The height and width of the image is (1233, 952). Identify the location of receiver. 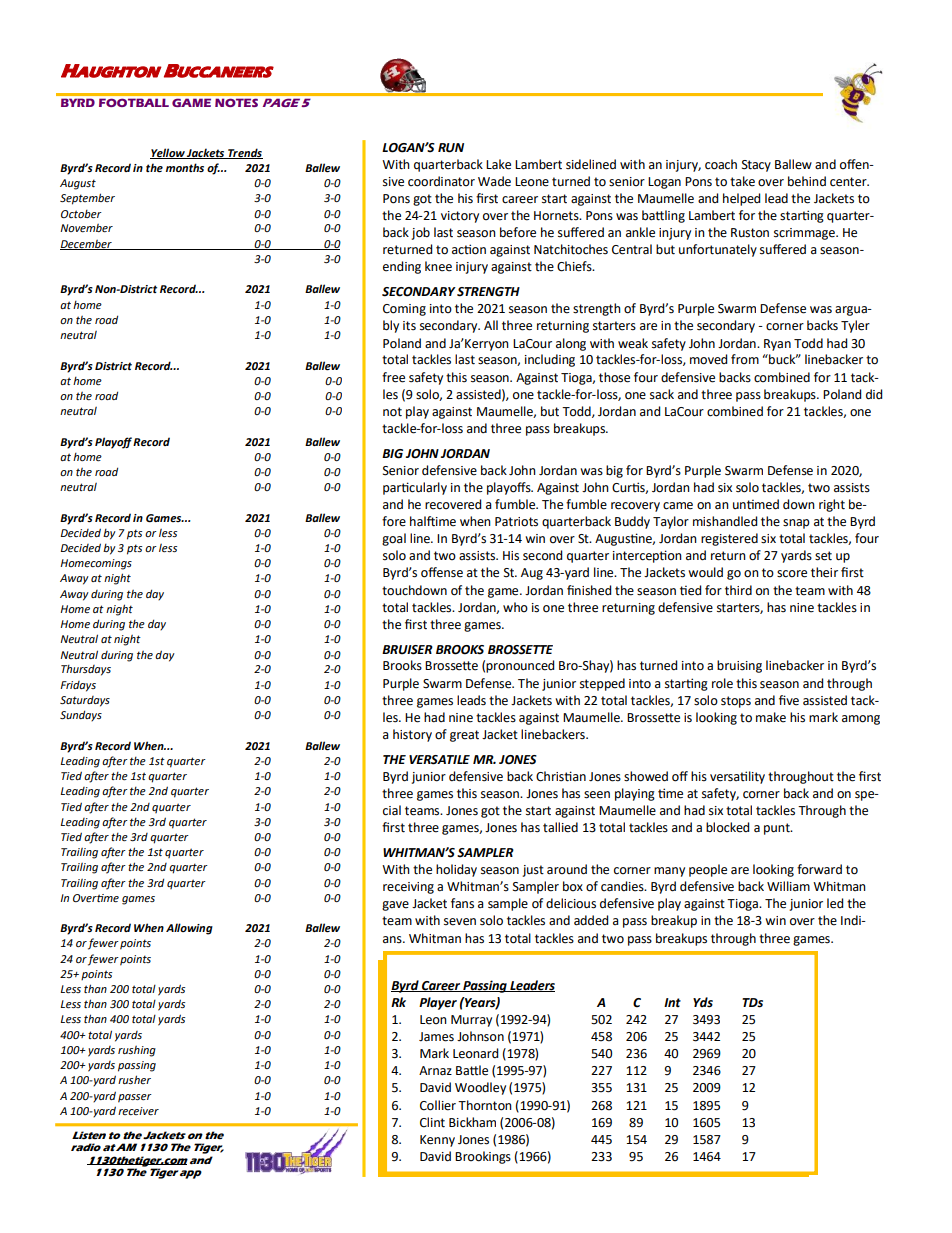
(138, 1111).
